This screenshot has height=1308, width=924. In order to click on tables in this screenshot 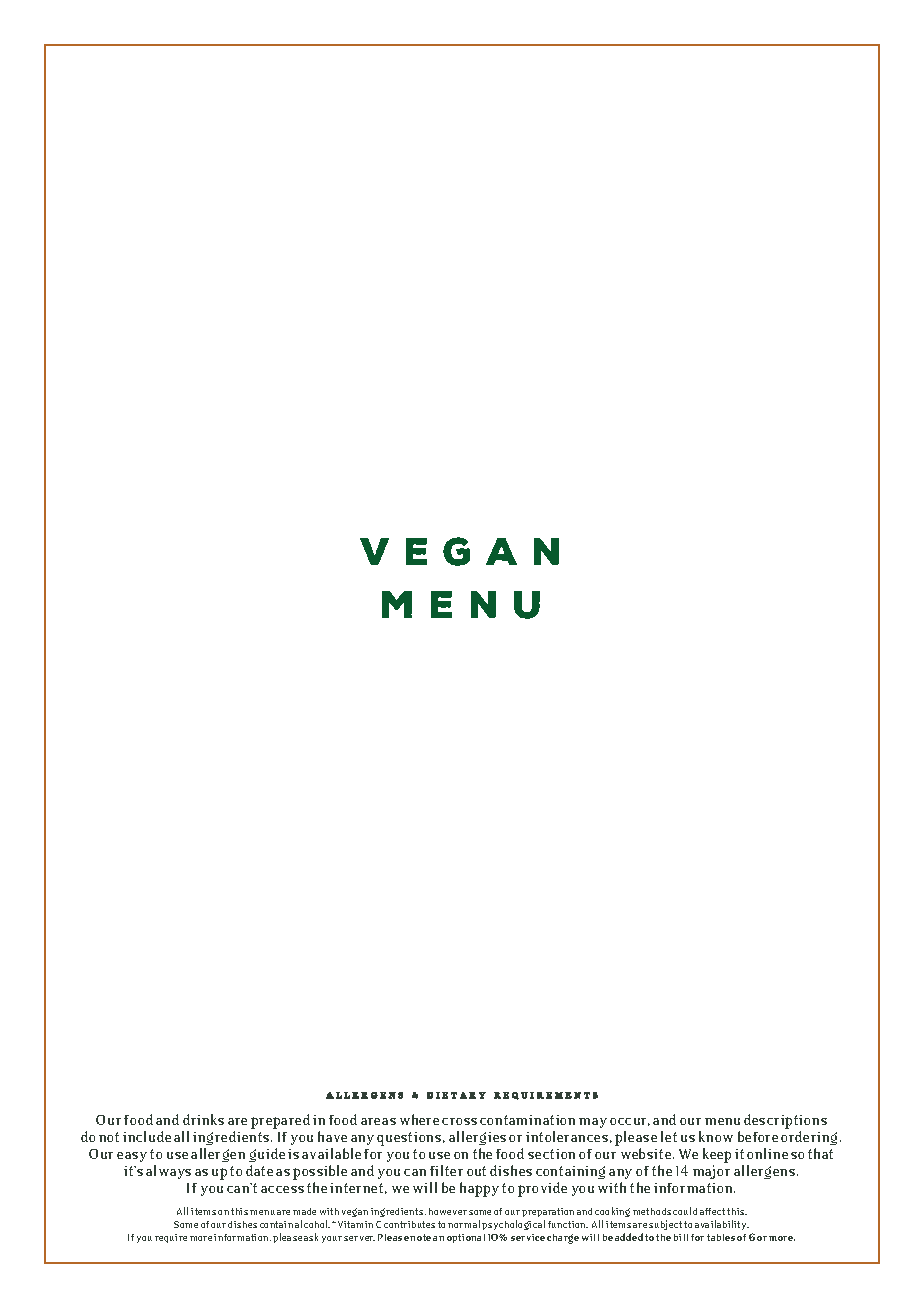, I will do `click(721, 1237)`.
